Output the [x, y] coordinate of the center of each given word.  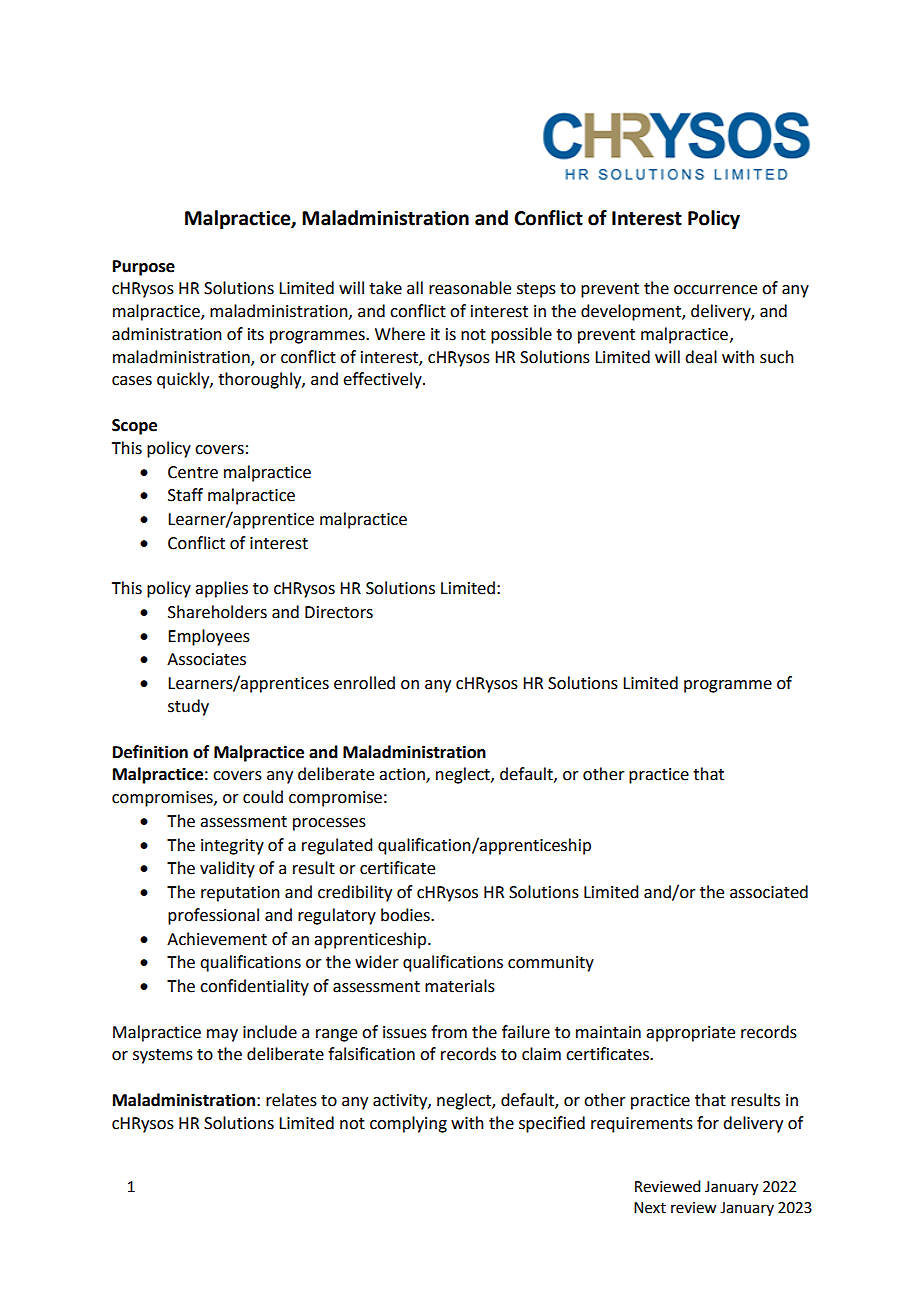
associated [769, 892]
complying [408, 1124]
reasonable [470, 288]
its [256, 334]
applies [221, 589]
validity [227, 869]
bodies [406, 915]
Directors [339, 612]
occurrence [715, 290]
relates [291, 1100]
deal [701, 357]
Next [650, 1208]
